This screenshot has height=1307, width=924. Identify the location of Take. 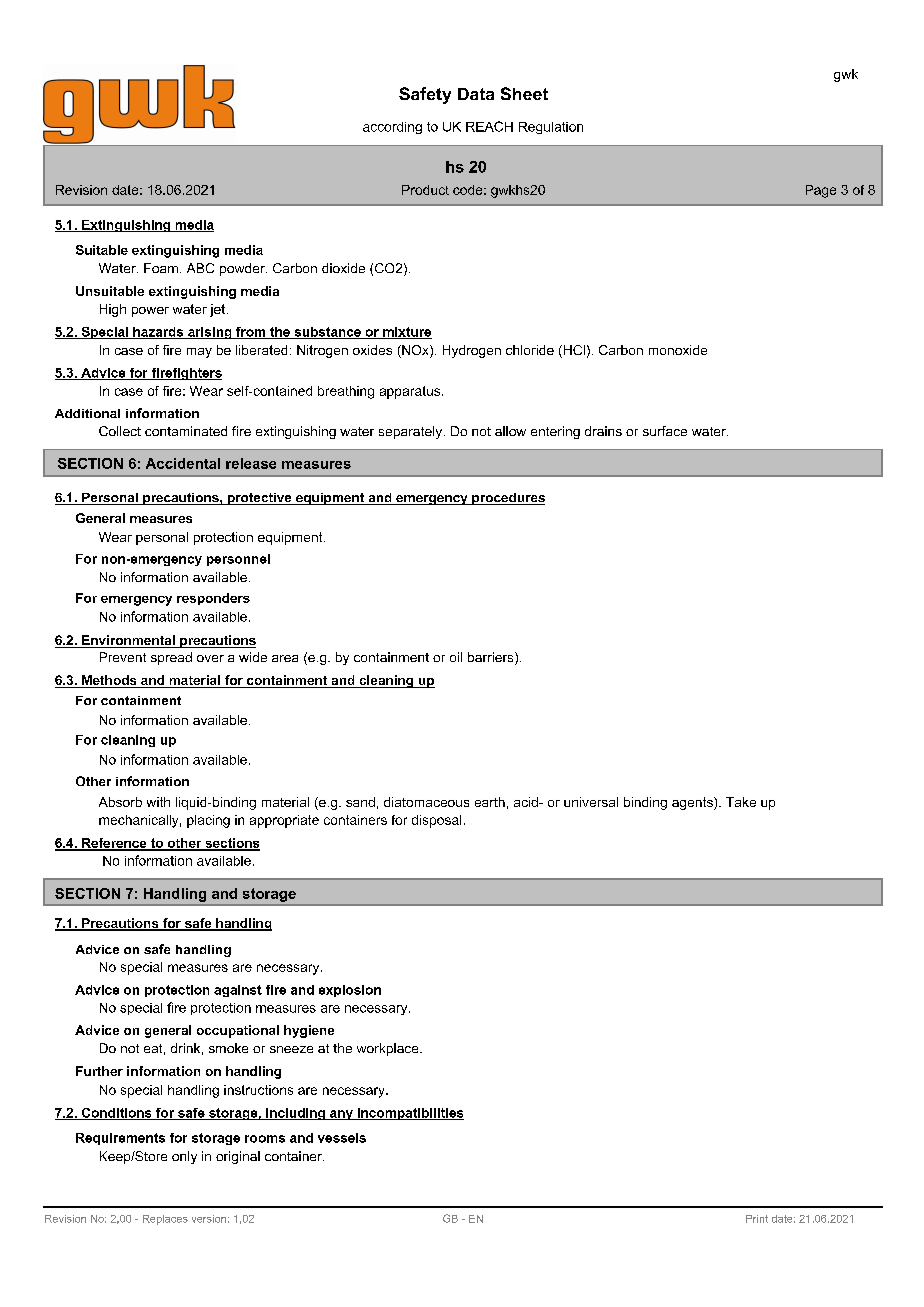
(741, 802).
